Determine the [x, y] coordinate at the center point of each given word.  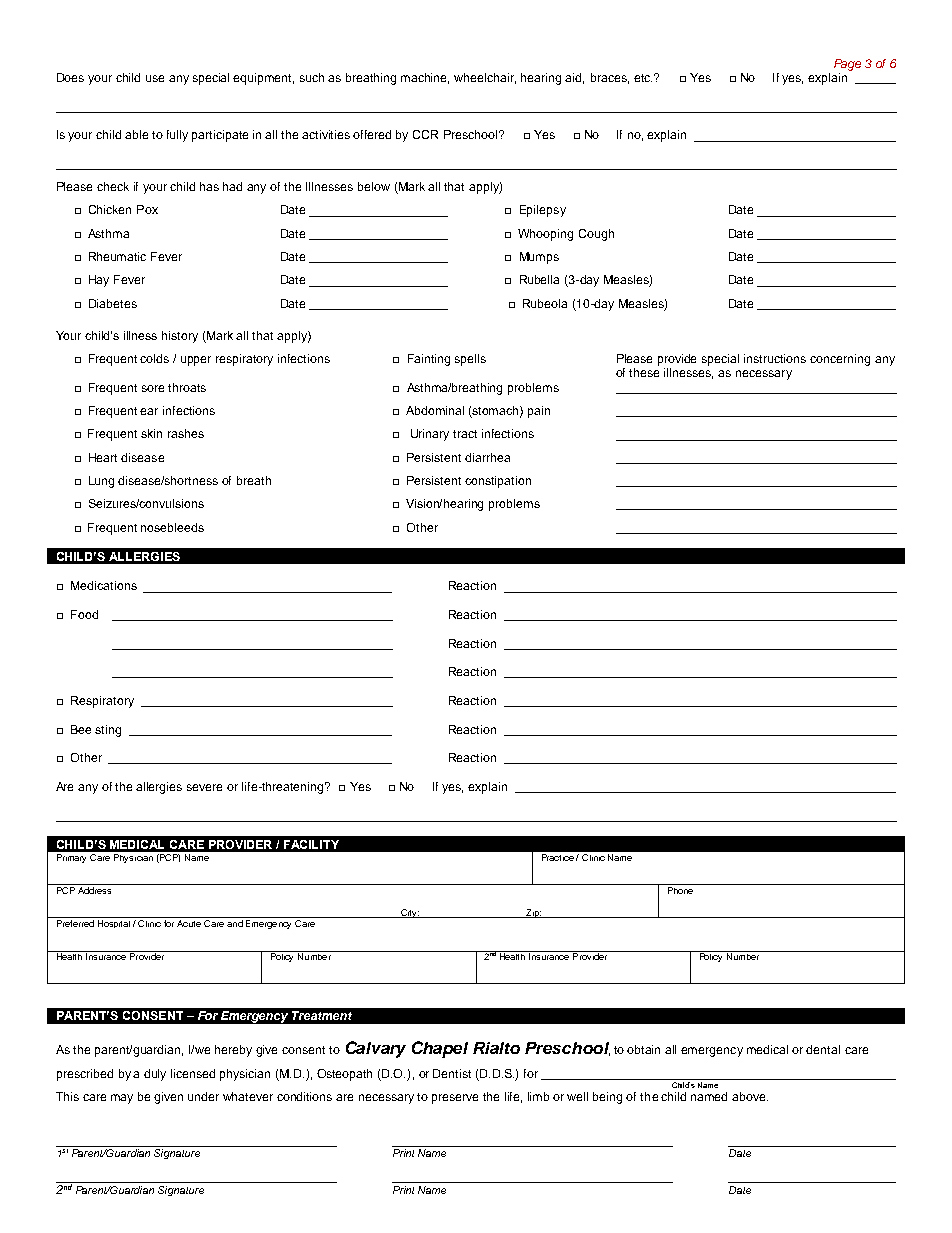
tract [465, 434]
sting [108, 731]
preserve [455, 1099]
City [409, 913]
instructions [775, 358]
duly [155, 1075]
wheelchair [485, 78]
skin [151, 433]
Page [847, 65]
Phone [680, 890]
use [155, 78]
